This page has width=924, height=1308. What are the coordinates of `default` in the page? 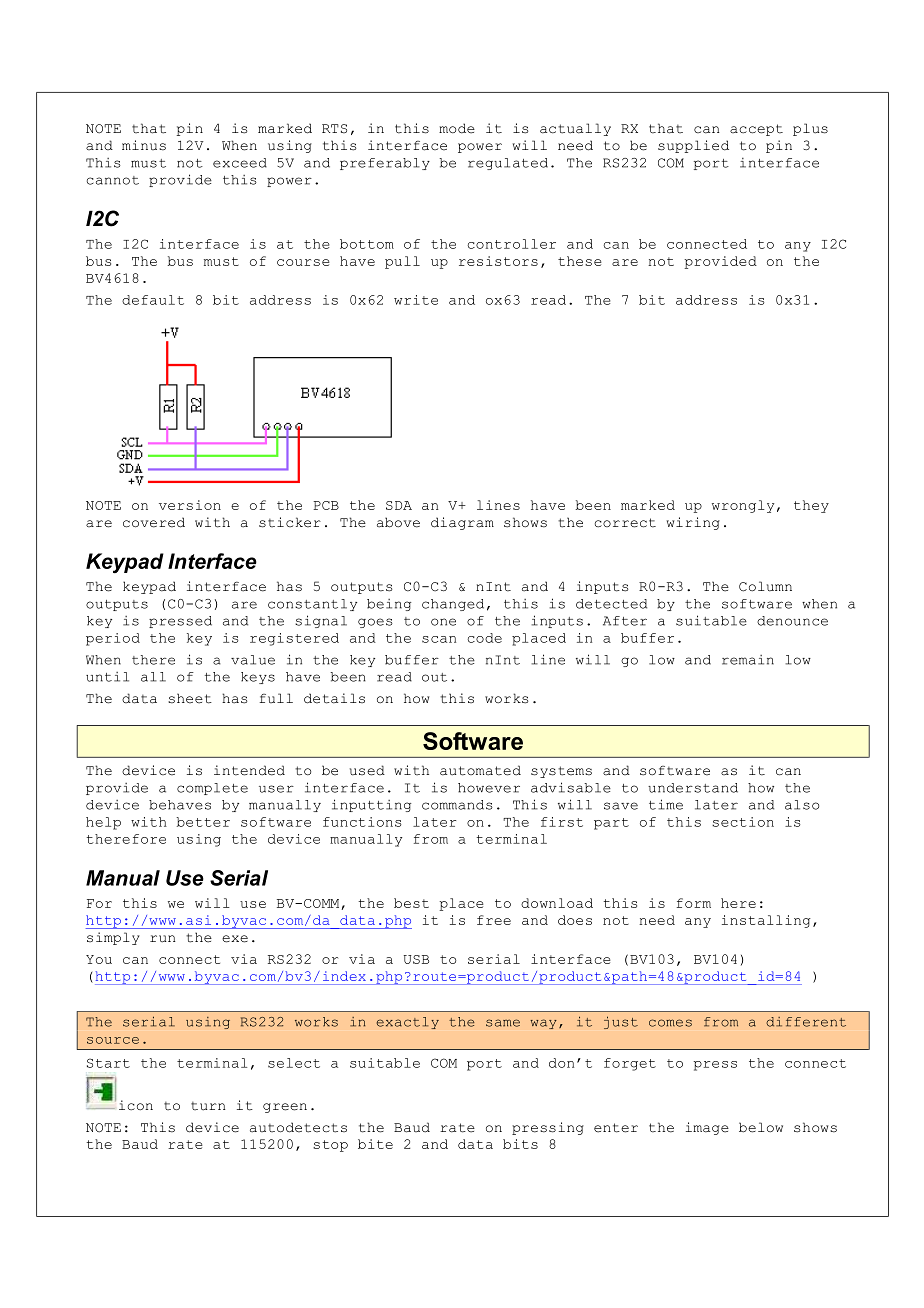 It's located at (153, 300).
